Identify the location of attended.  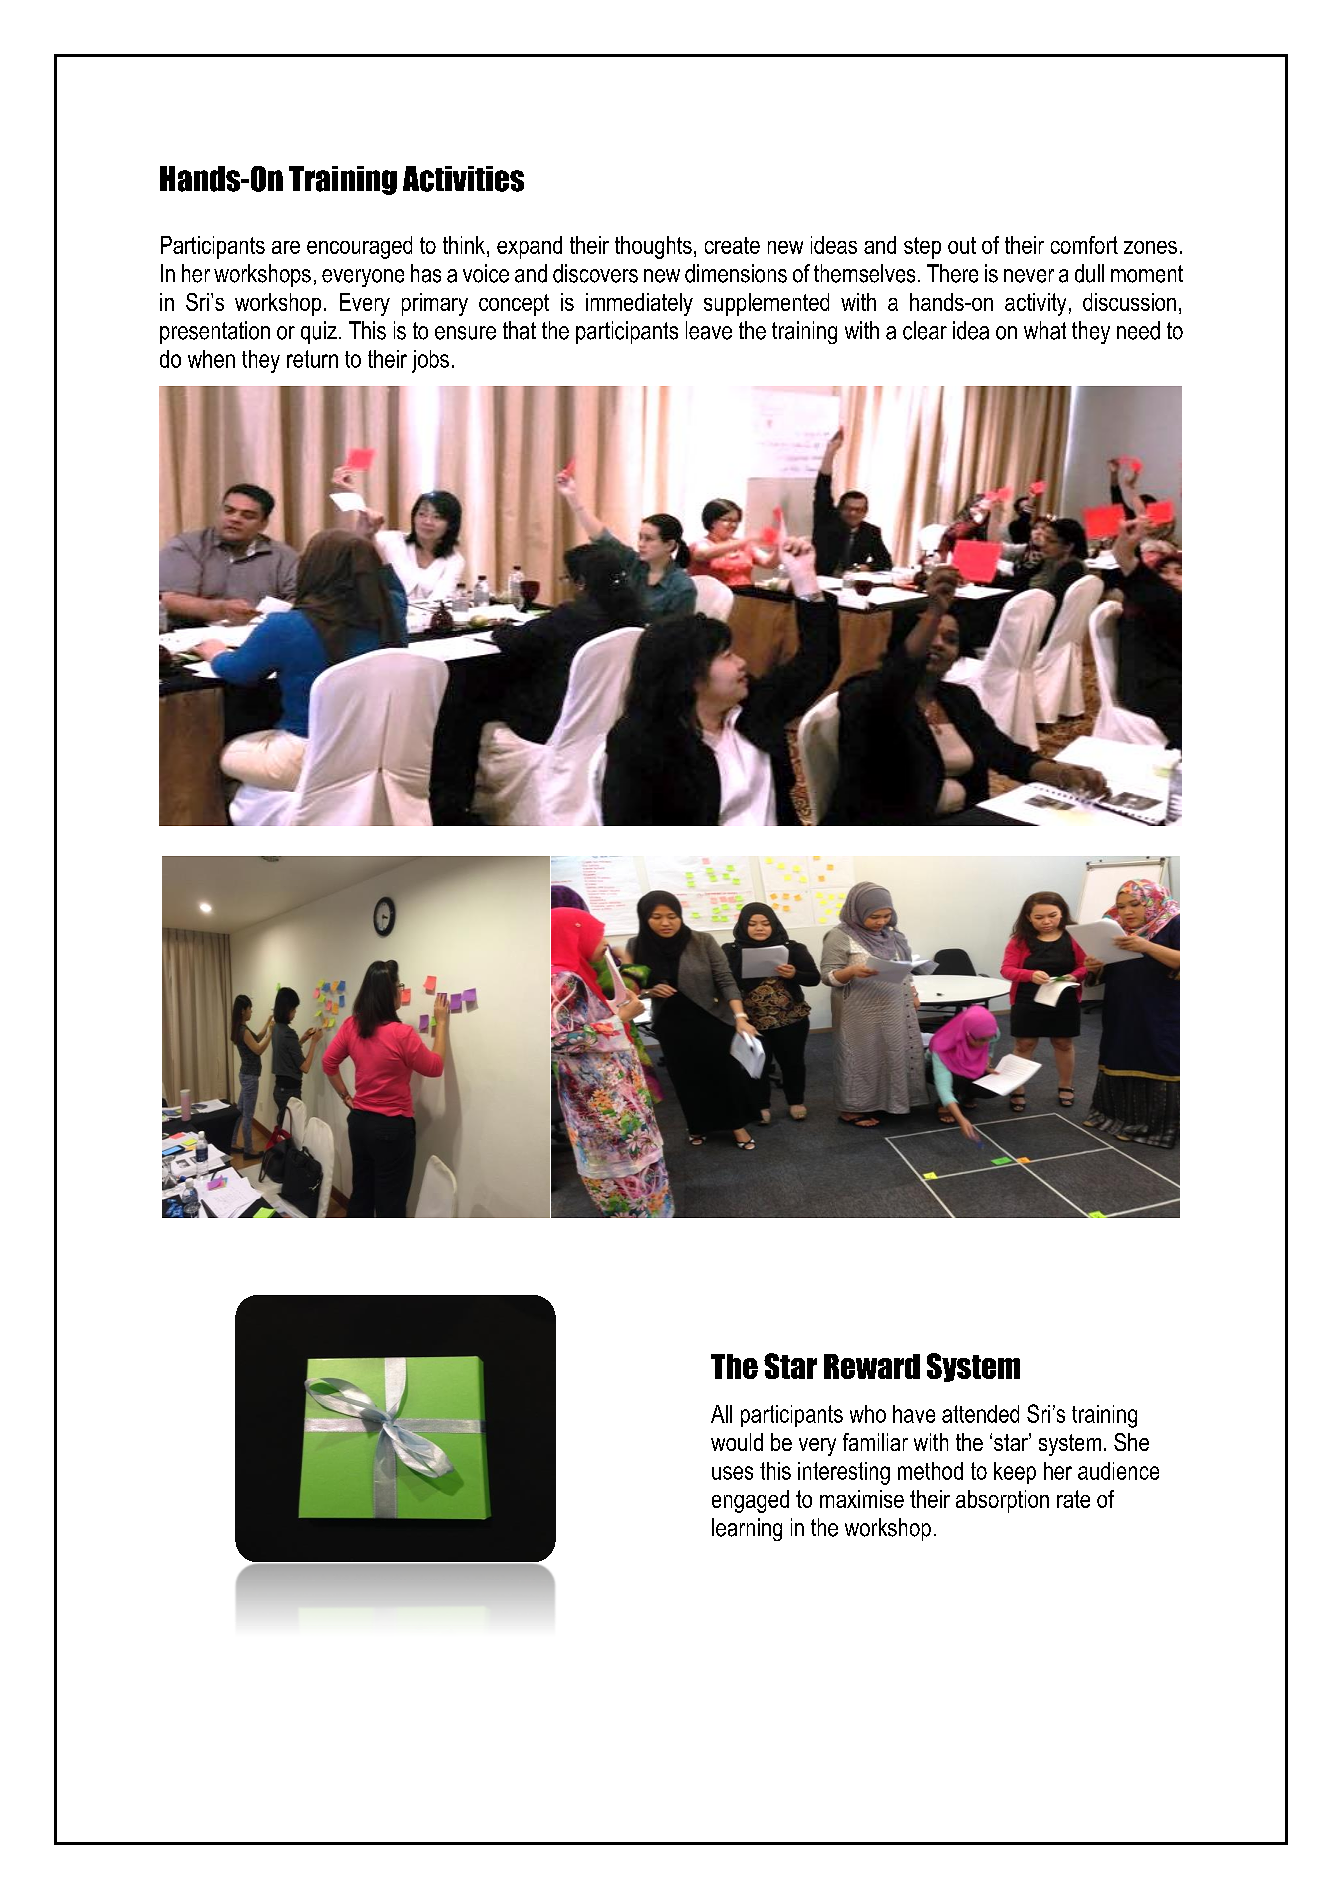
(980, 1414).
